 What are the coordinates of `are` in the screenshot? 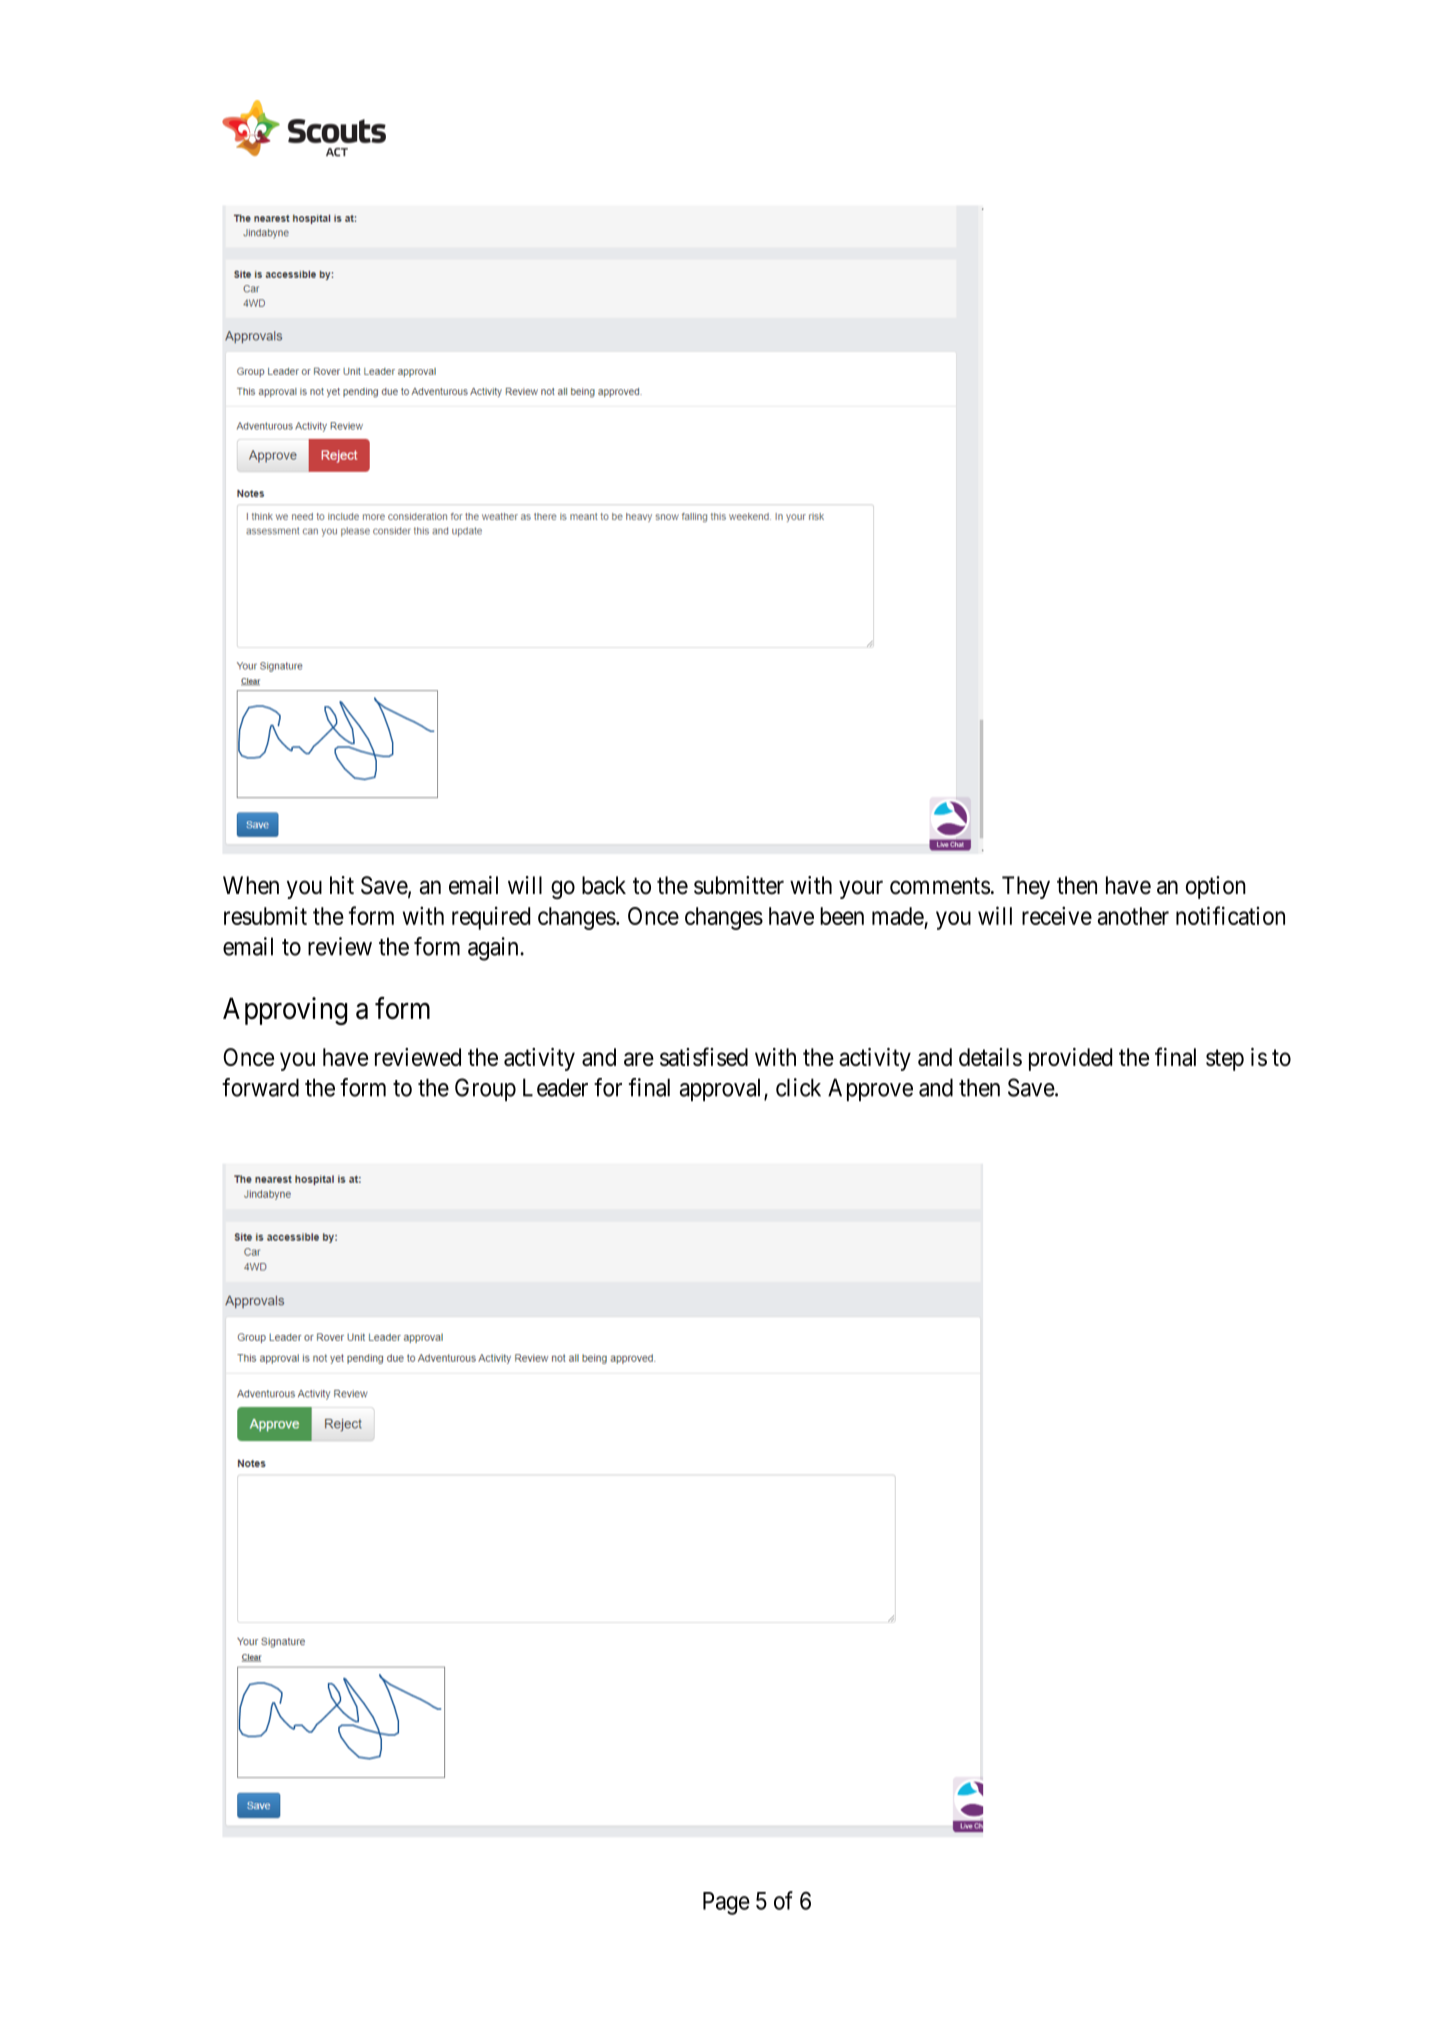 It's located at (639, 1059).
